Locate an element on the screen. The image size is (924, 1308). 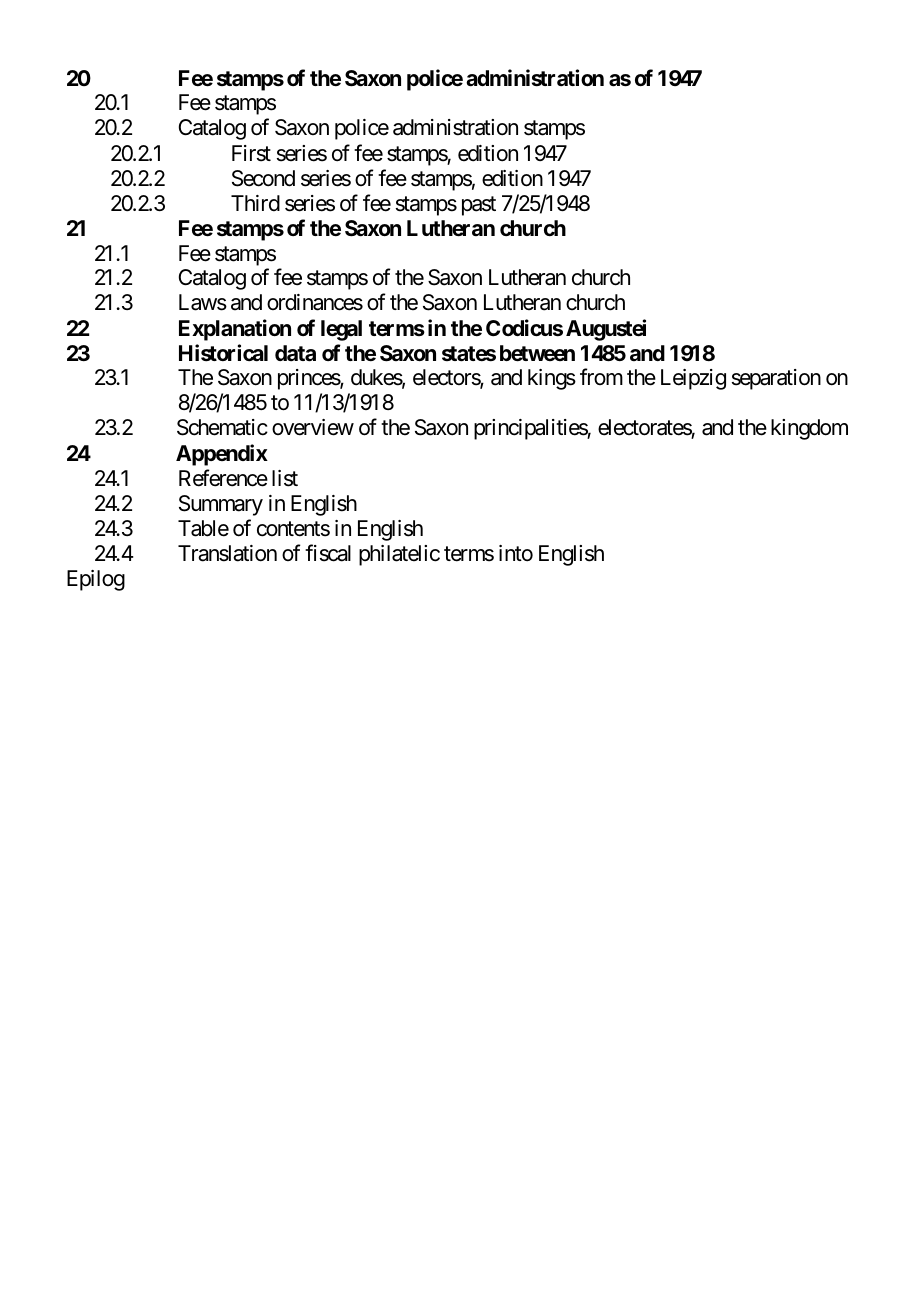
fiscal is located at coordinates (328, 553).
